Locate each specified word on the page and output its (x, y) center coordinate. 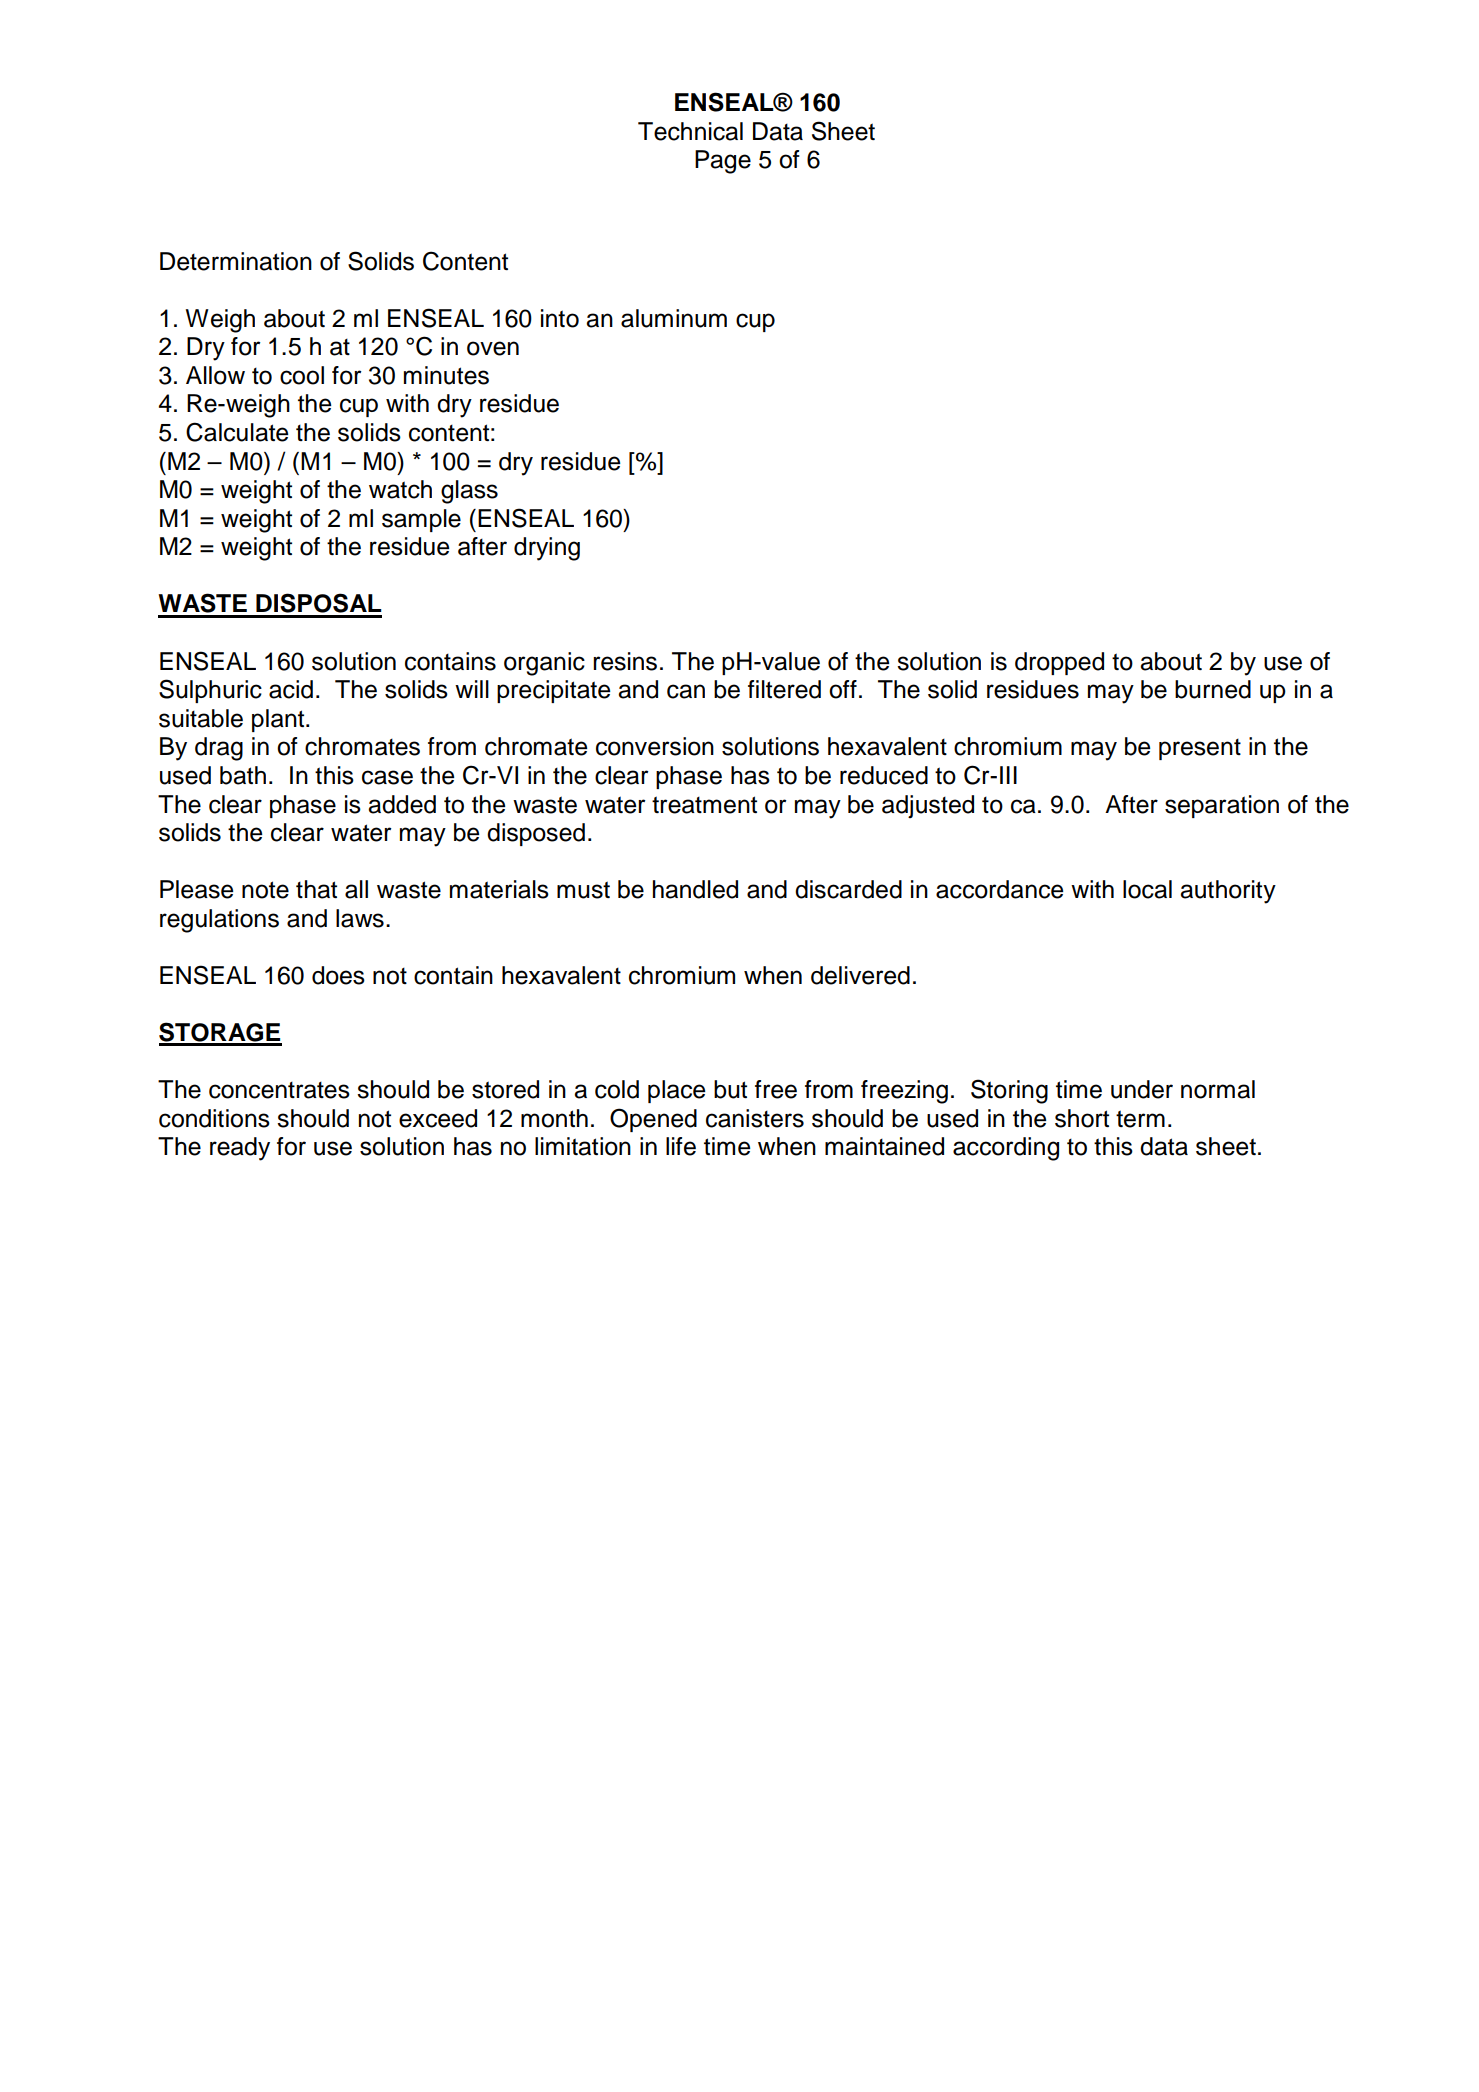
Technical (690, 131)
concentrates (279, 1090)
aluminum (674, 318)
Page (723, 162)
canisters (755, 1118)
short (1082, 1118)
